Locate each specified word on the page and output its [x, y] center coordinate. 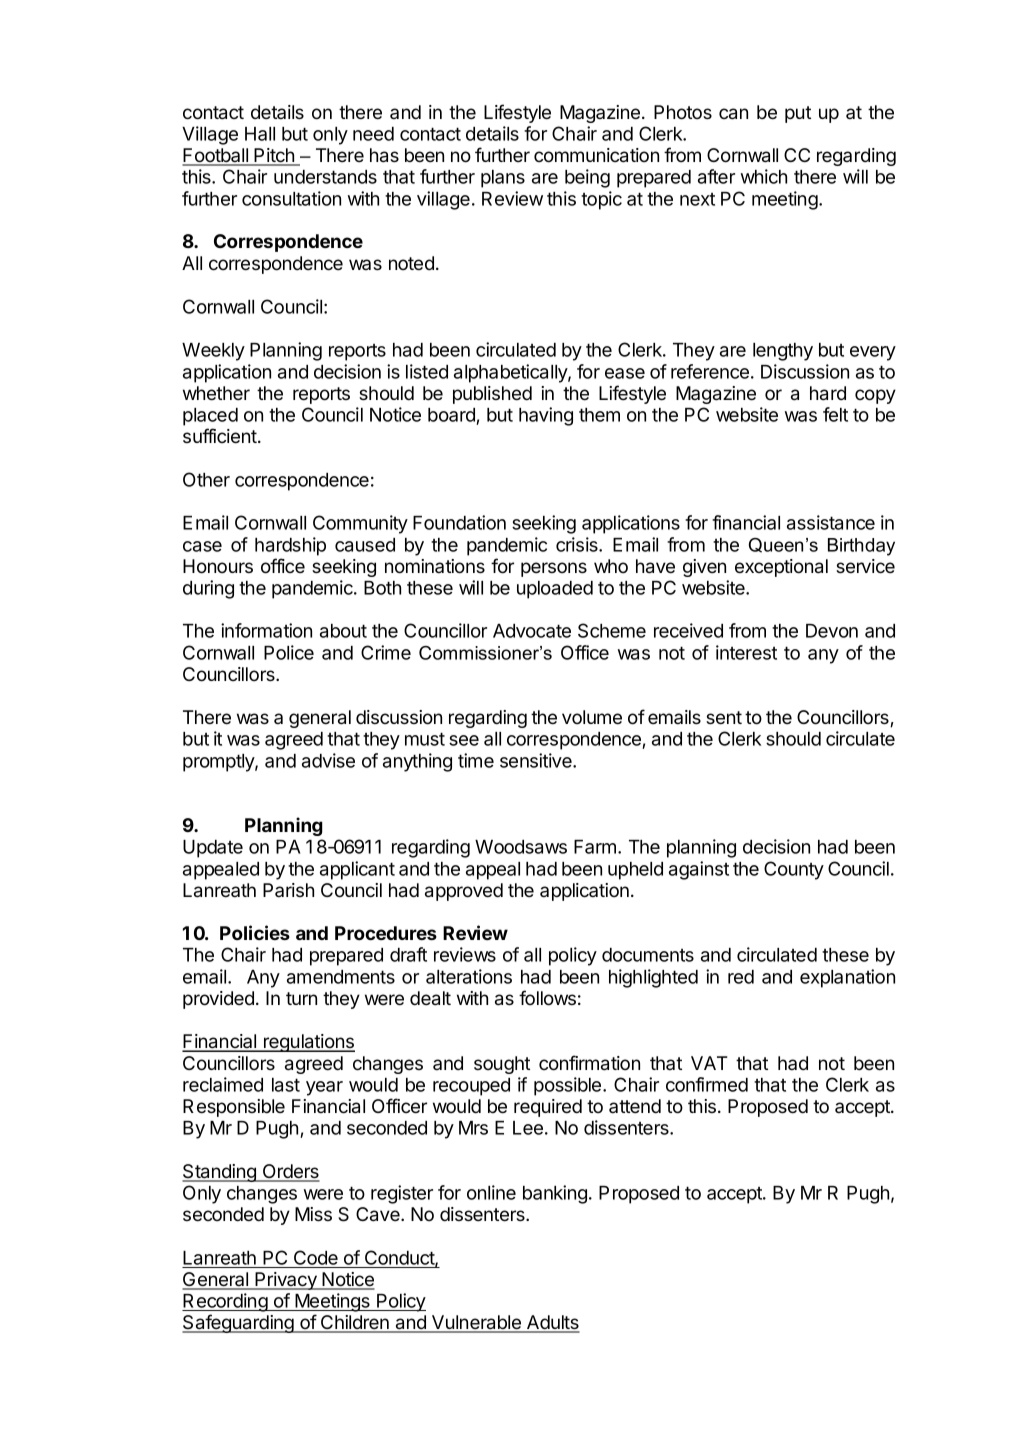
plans [503, 179]
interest [746, 652]
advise [328, 760]
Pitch [275, 156]
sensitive [537, 760]
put [798, 114]
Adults [552, 1323]
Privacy [286, 1281]
